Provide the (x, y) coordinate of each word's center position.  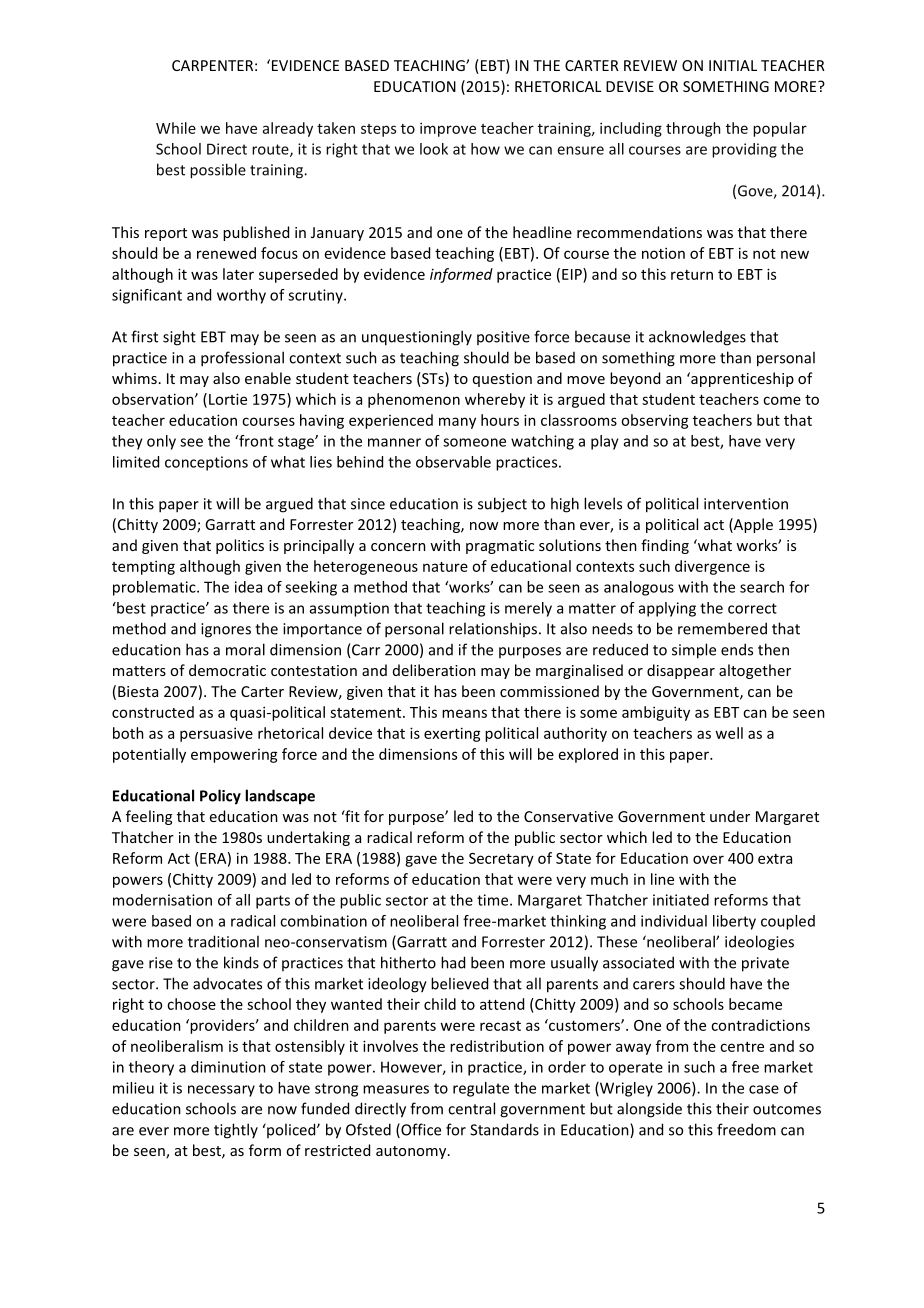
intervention (746, 504)
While (176, 128)
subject (502, 505)
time (494, 900)
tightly (236, 1131)
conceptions (206, 463)
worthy (241, 296)
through (693, 129)
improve (448, 130)
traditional (223, 941)
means (464, 713)
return (692, 275)
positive (503, 338)
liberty (734, 922)
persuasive (216, 734)
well (729, 733)
